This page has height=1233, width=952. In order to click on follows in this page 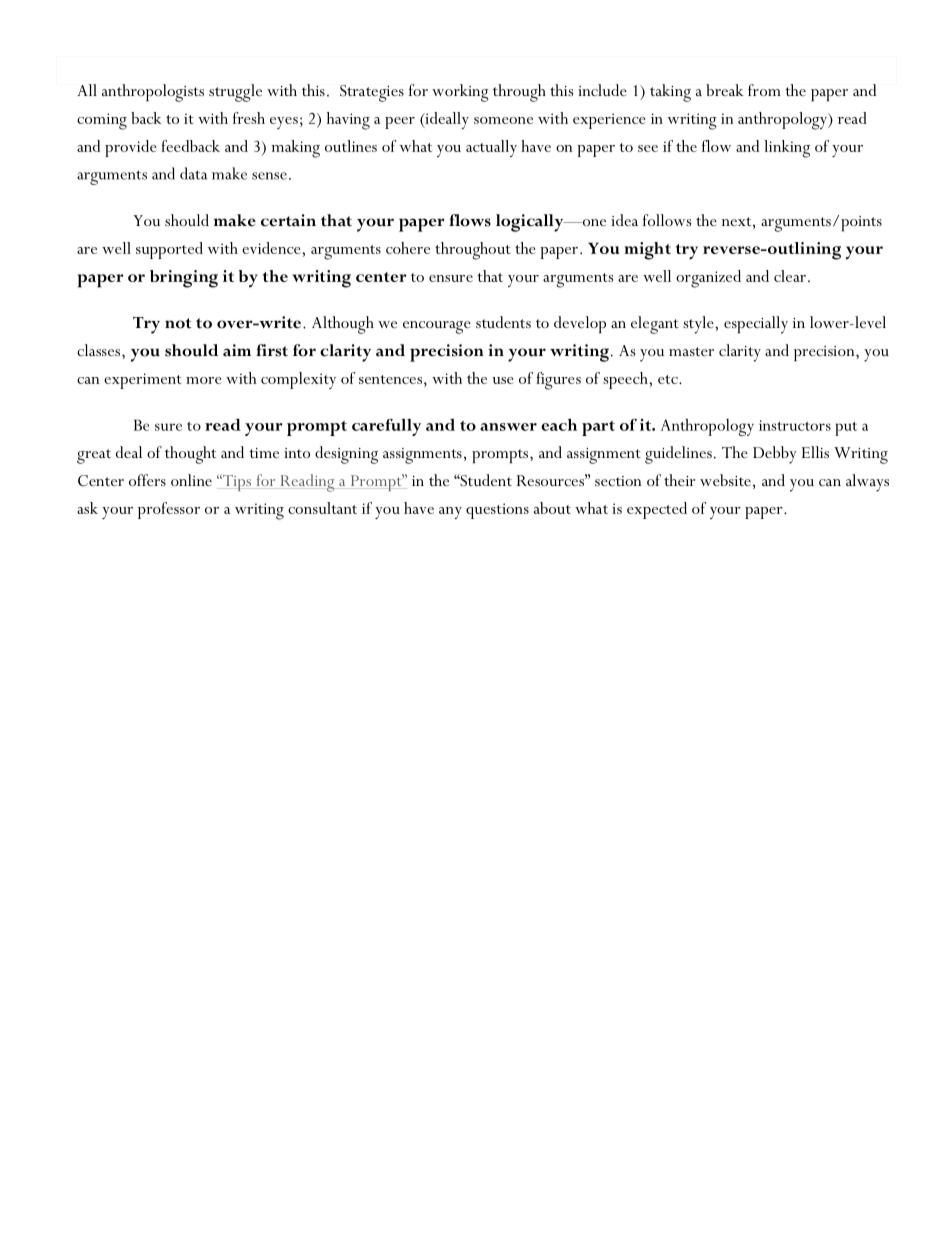, I will do `click(667, 220)`.
